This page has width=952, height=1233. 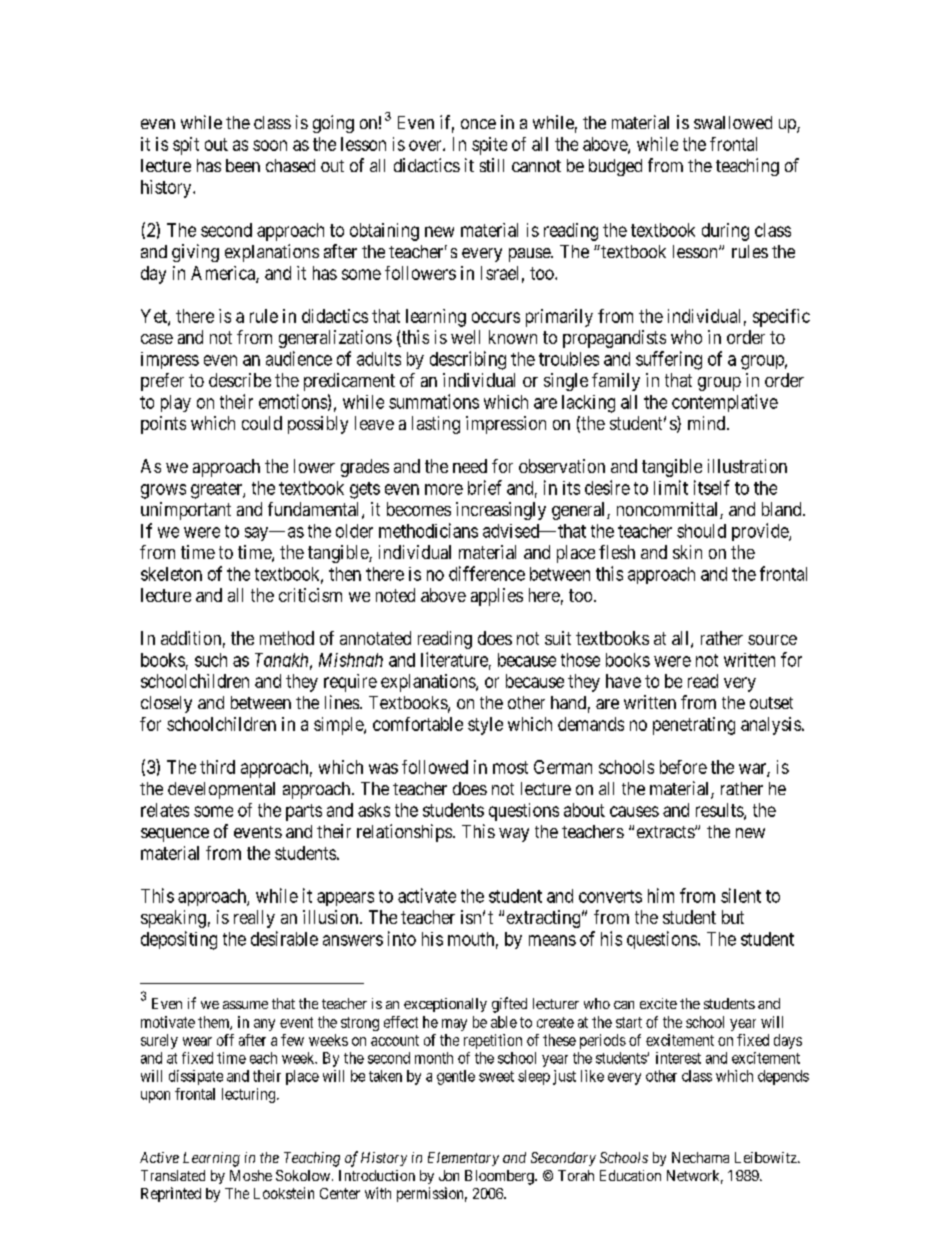 What do you see at coordinates (463, 1159) in the page?
I see `Elementary` at bounding box center [463, 1159].
